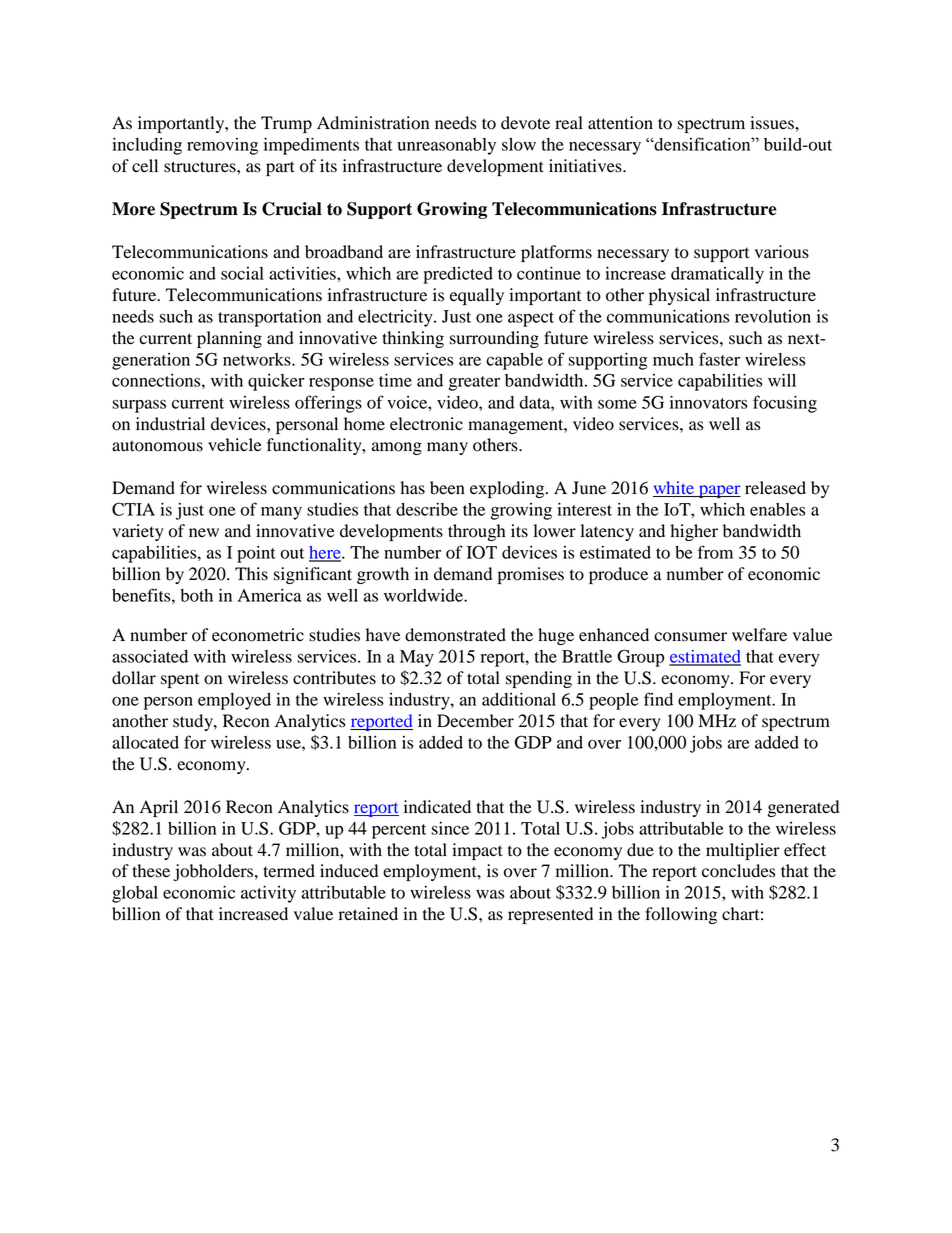  I want to click on higher, so click(694, 532).
